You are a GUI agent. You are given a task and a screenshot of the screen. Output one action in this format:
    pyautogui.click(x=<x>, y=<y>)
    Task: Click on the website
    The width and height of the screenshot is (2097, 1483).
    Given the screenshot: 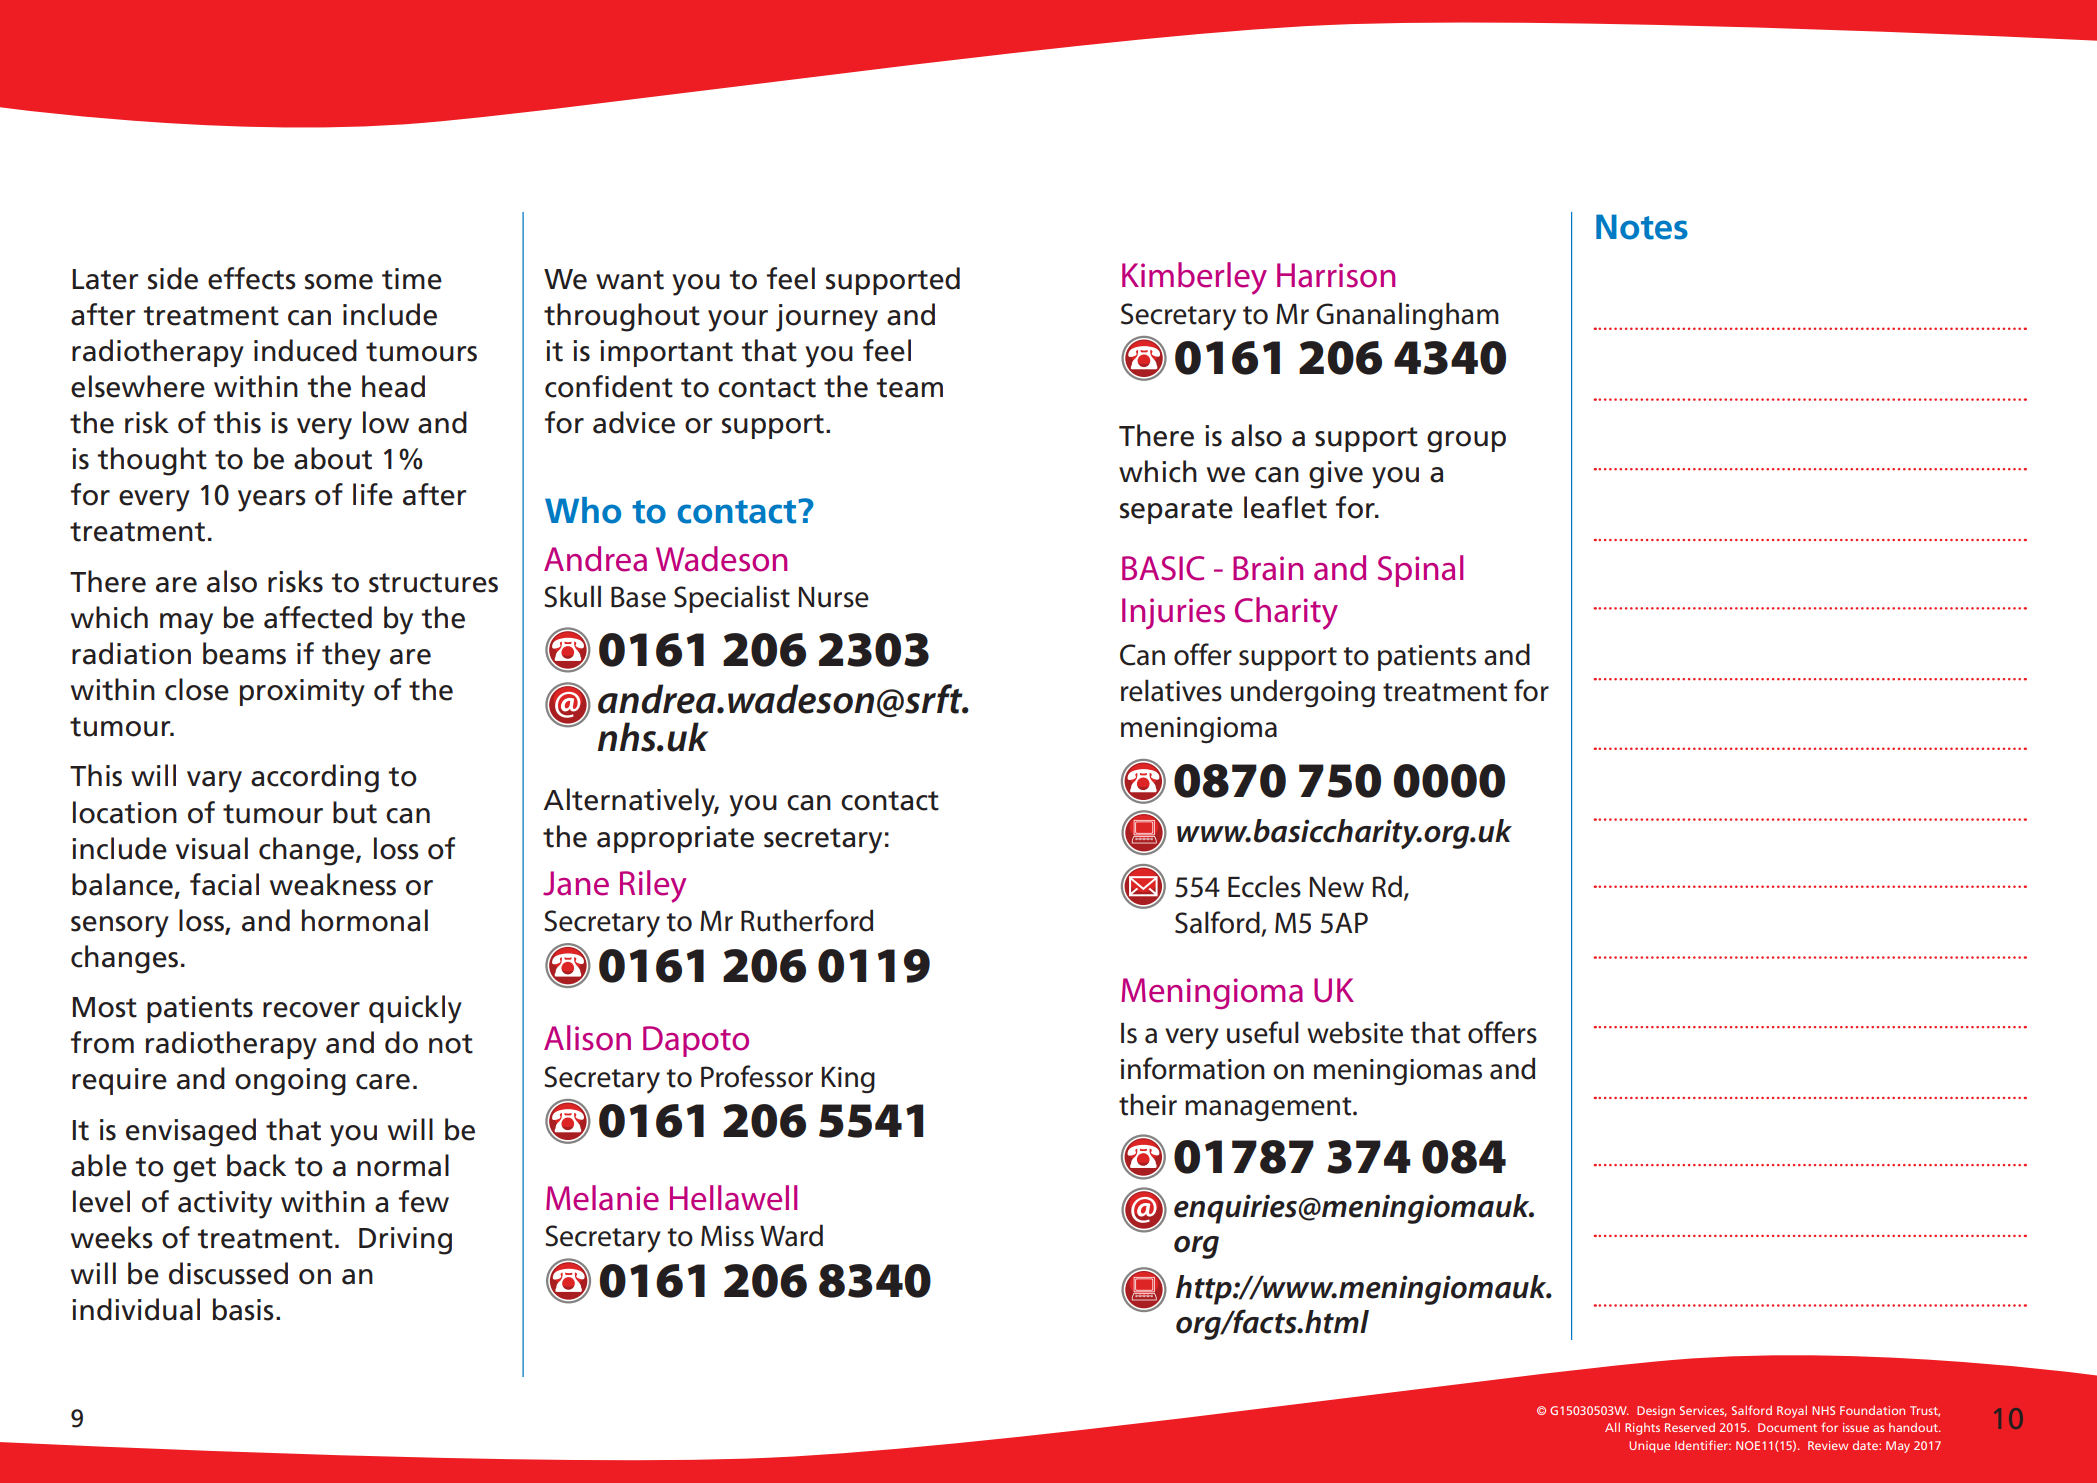 What is the action you would take?
    pyautogui.click(x=1355, y=1032)
